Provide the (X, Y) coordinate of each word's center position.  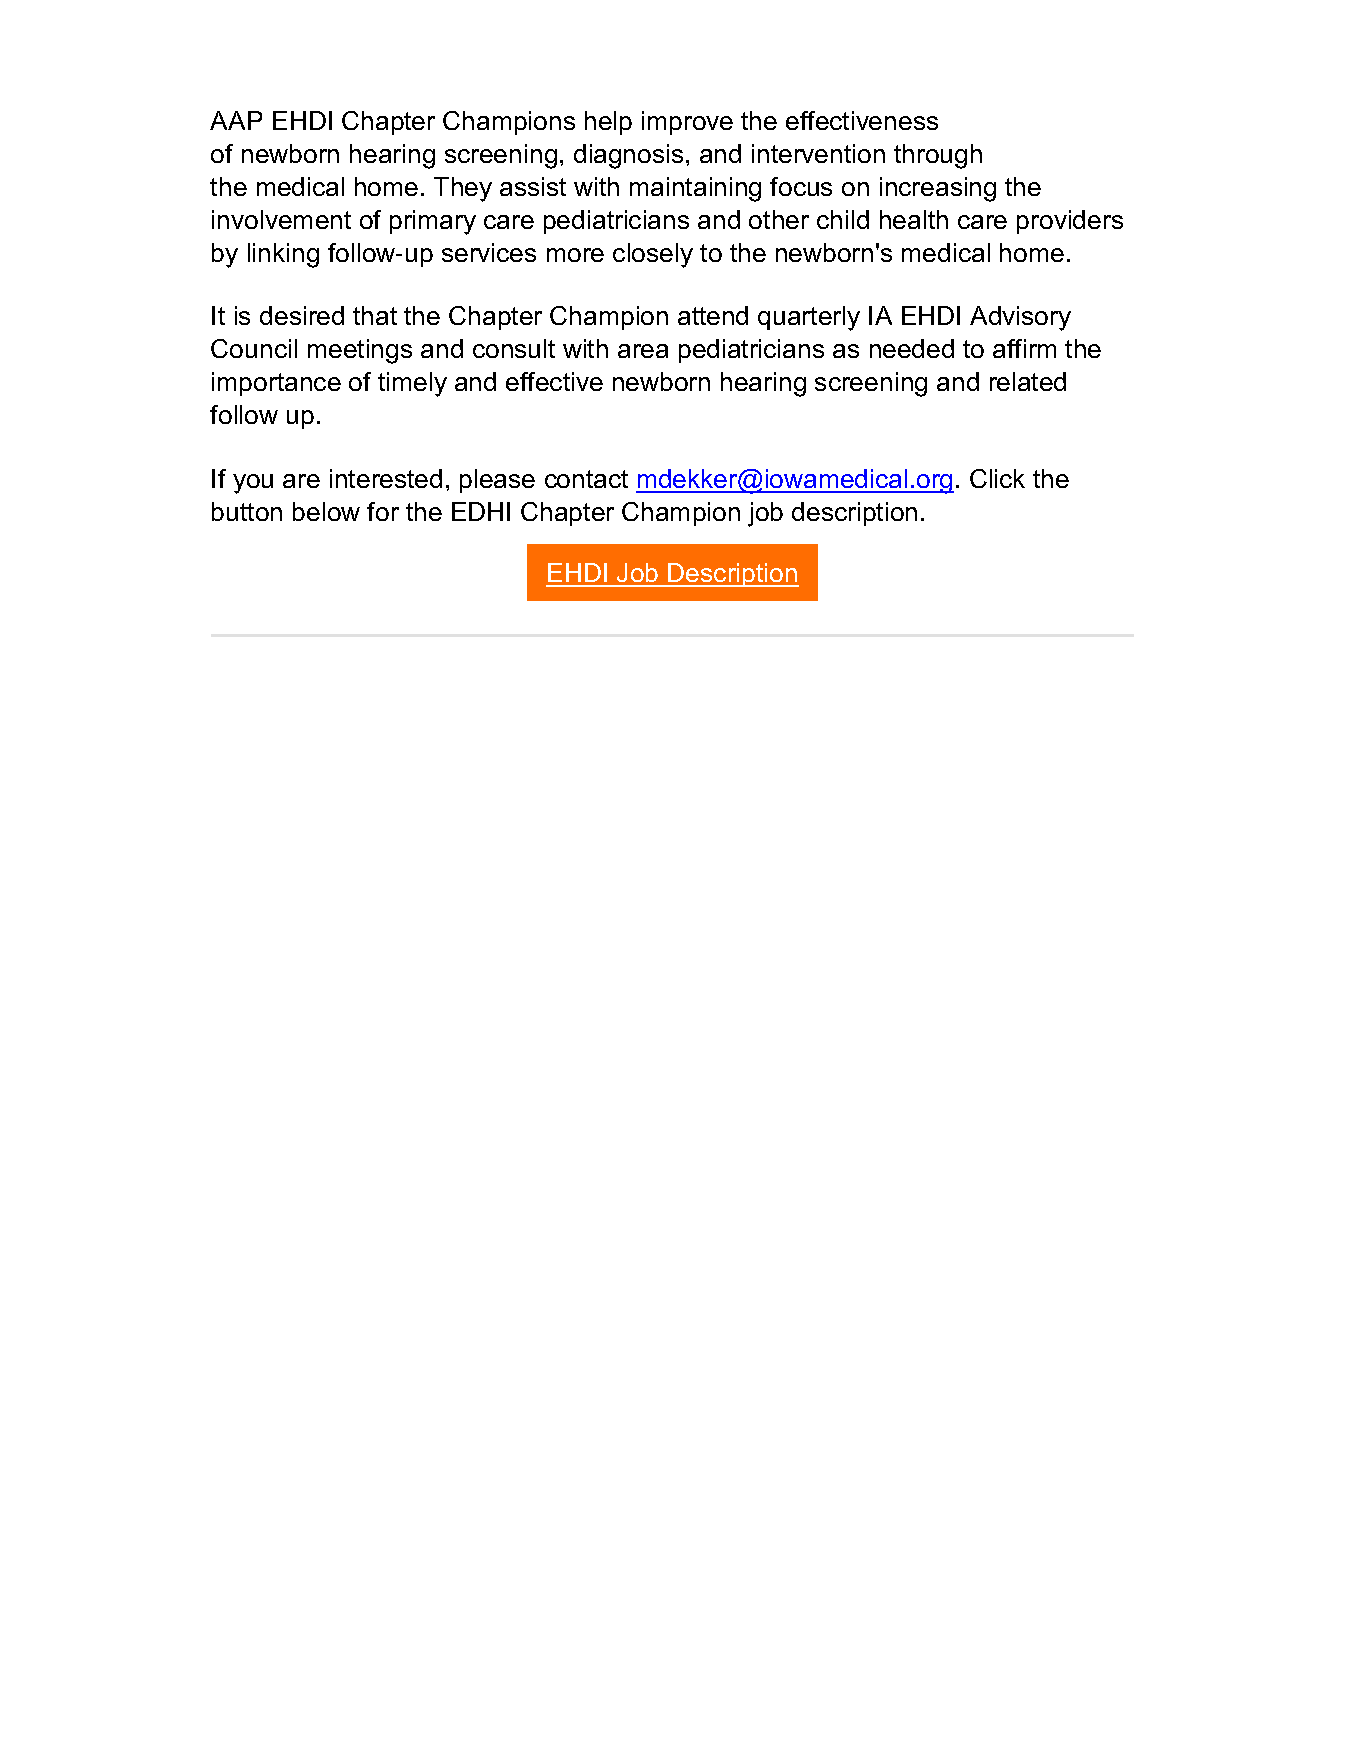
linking (283, 255)
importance (276, 384)
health (914, 219)
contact (586, 479)
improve (687, 123)
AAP (236, 120)
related (1028, 381)
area (643, 351)
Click (997, 478)
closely (653, 255)
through (938, 156)
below (326, 511)
